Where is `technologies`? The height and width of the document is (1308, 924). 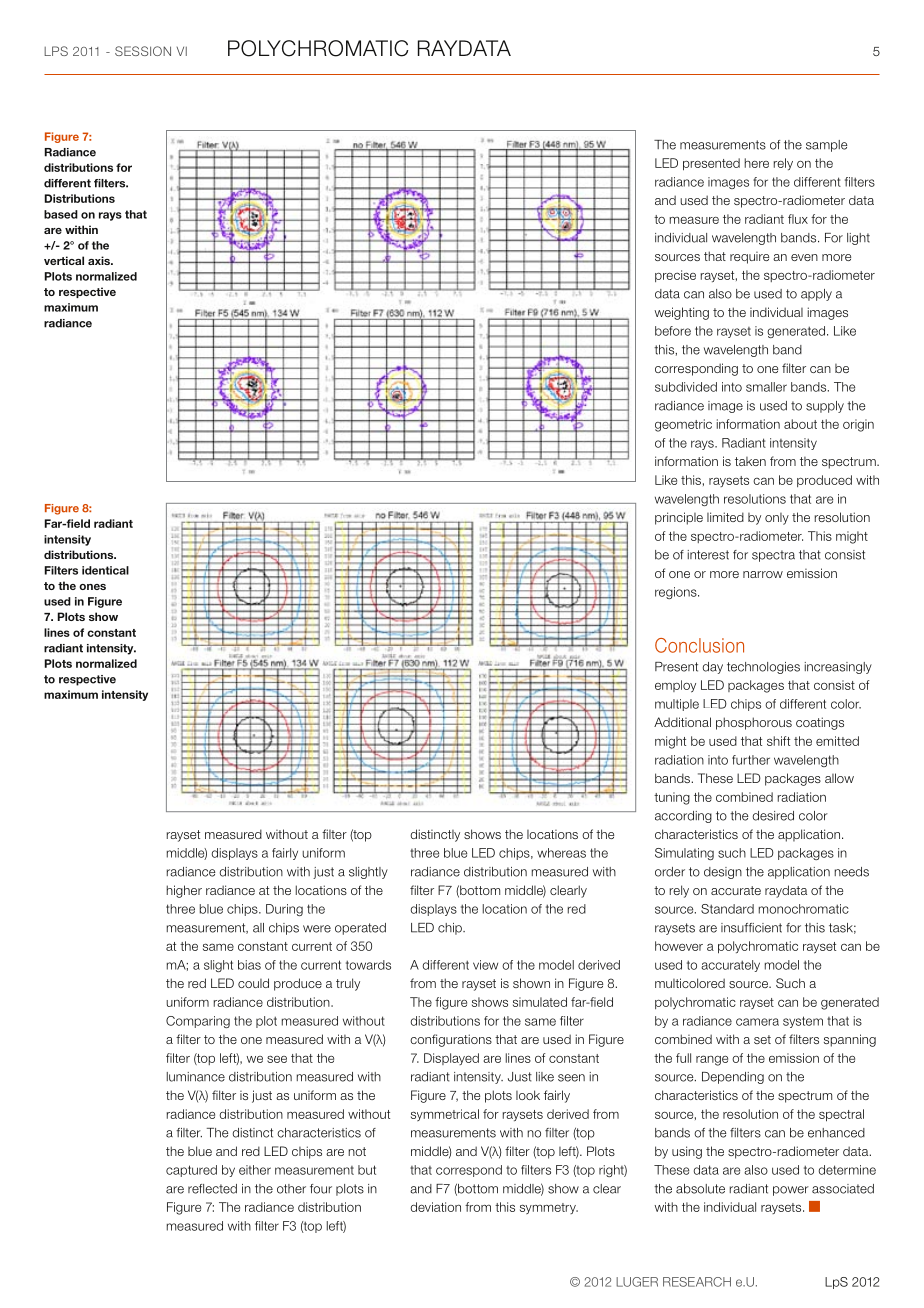
technologies is located at coordinates (763, 668).
